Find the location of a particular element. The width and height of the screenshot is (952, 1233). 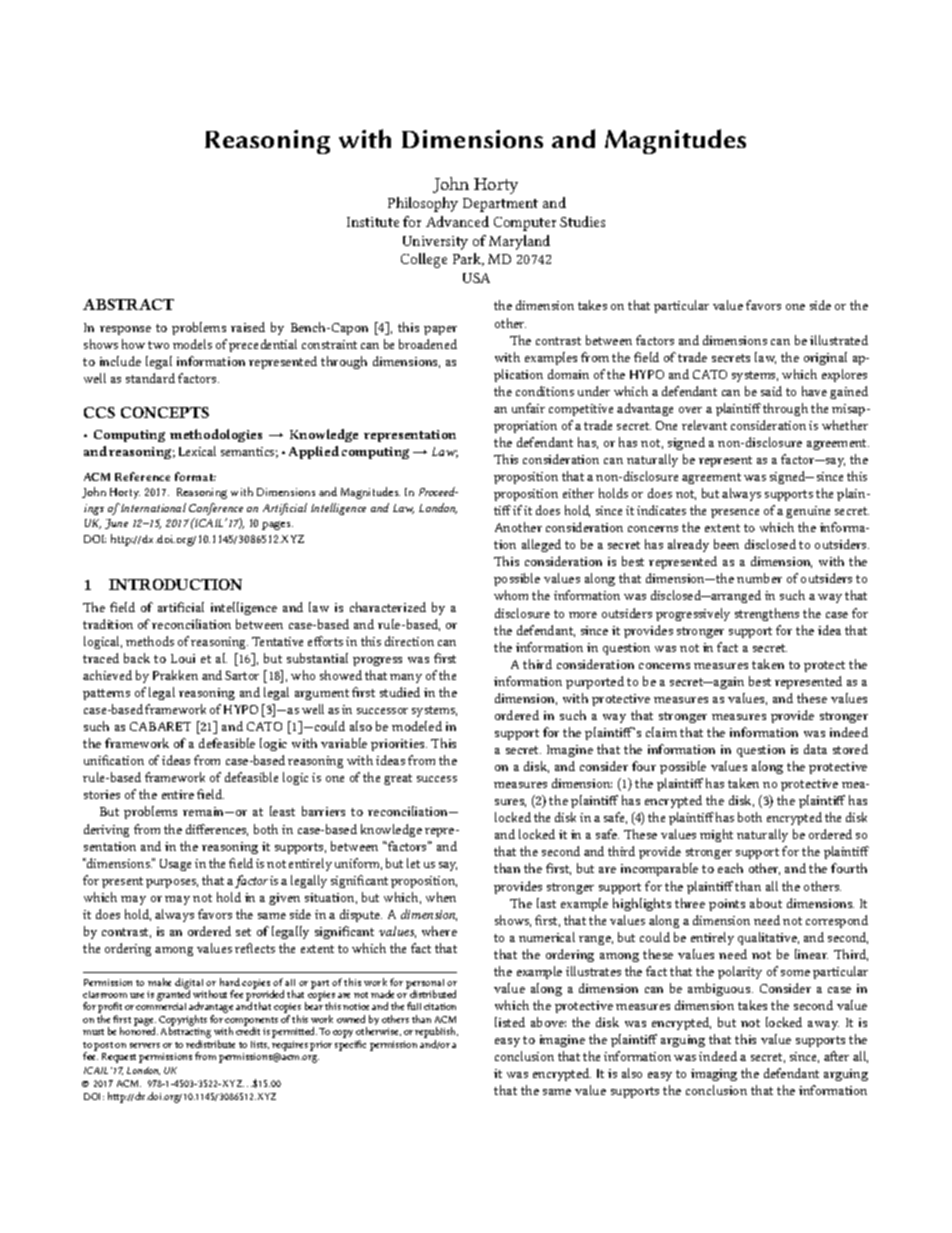

Conference is located at coordinates (216, 509).
